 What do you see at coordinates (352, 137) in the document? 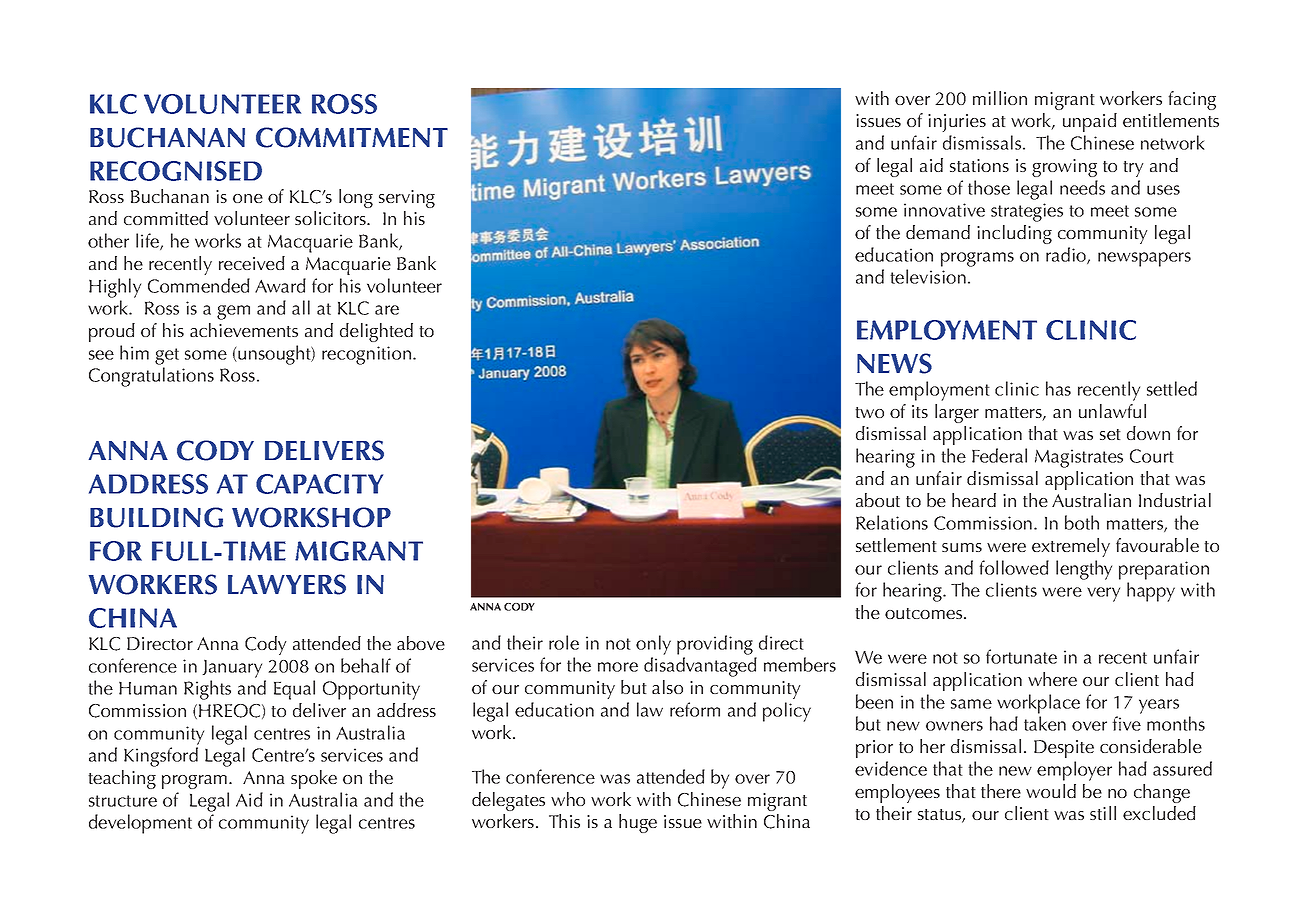
I see `Commitment` at bounding box center [352, 137].
